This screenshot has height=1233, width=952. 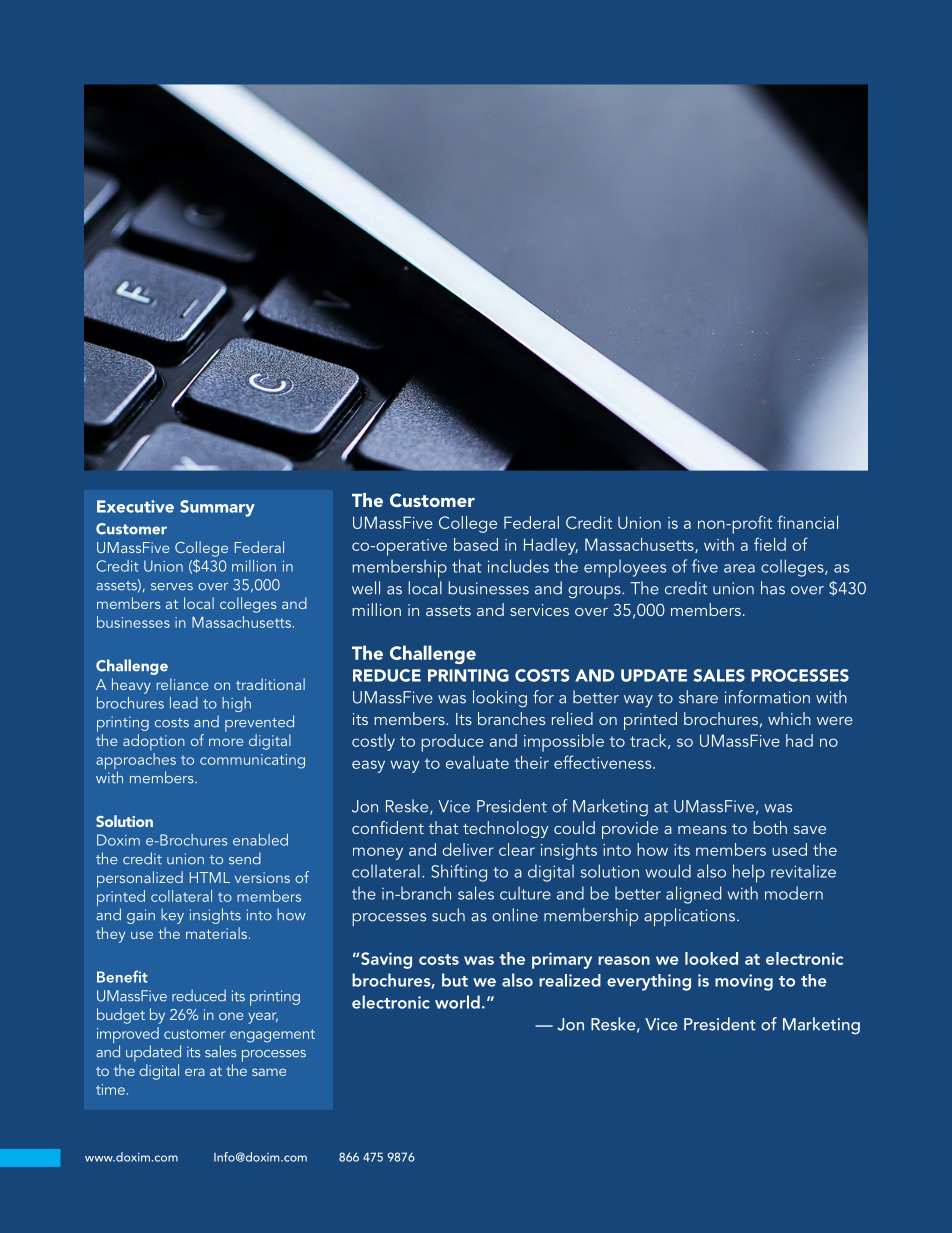 What do you see at coordinates (770, 544) in the screenshot?
I see `field` at bounding box center [770, 544].
